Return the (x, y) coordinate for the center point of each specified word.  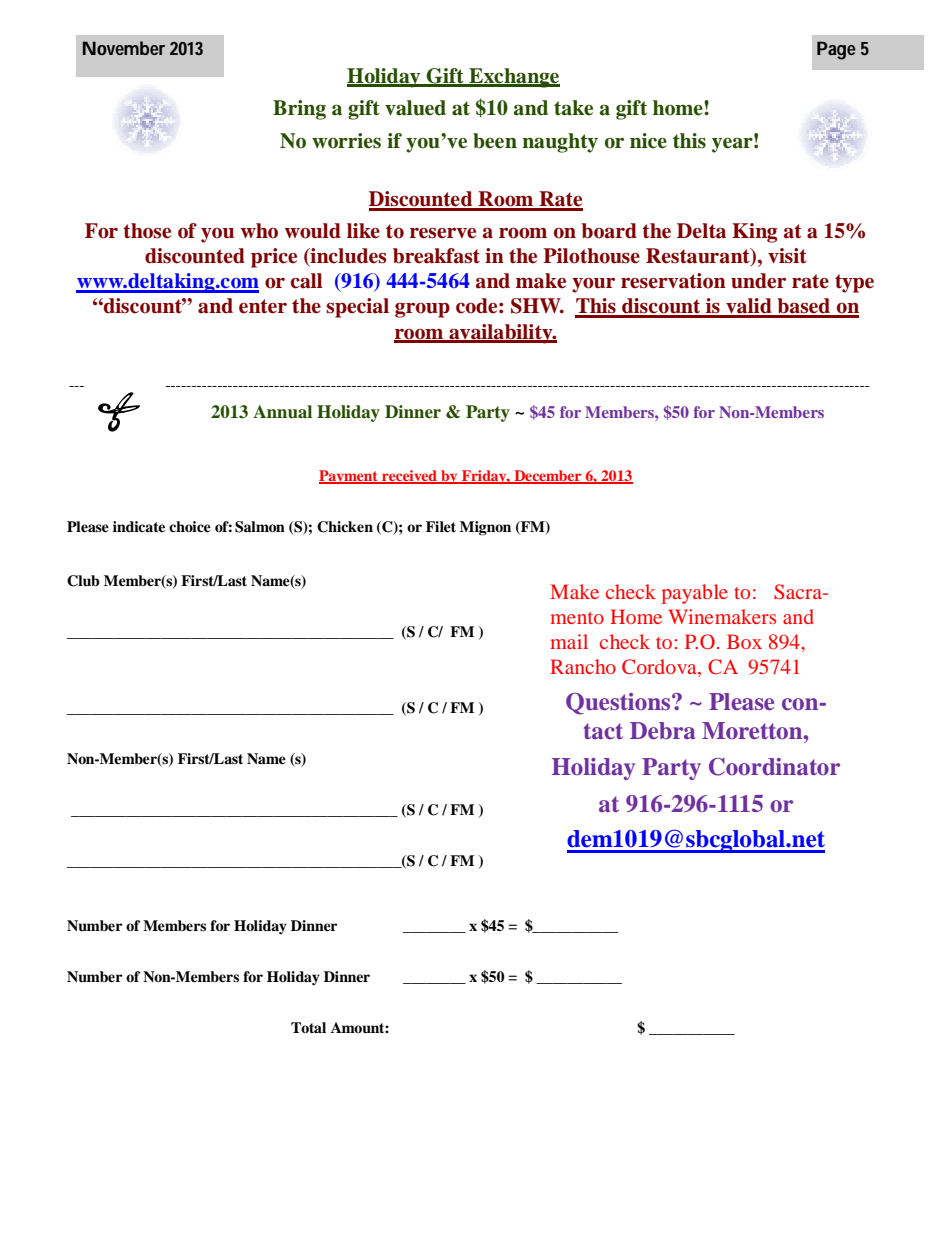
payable (695, 594)
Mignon (485, 528)
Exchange (513, 78)
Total (308, 1027)
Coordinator (774, 767)
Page (836, 50)
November (124, 48)
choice (190, 526)
